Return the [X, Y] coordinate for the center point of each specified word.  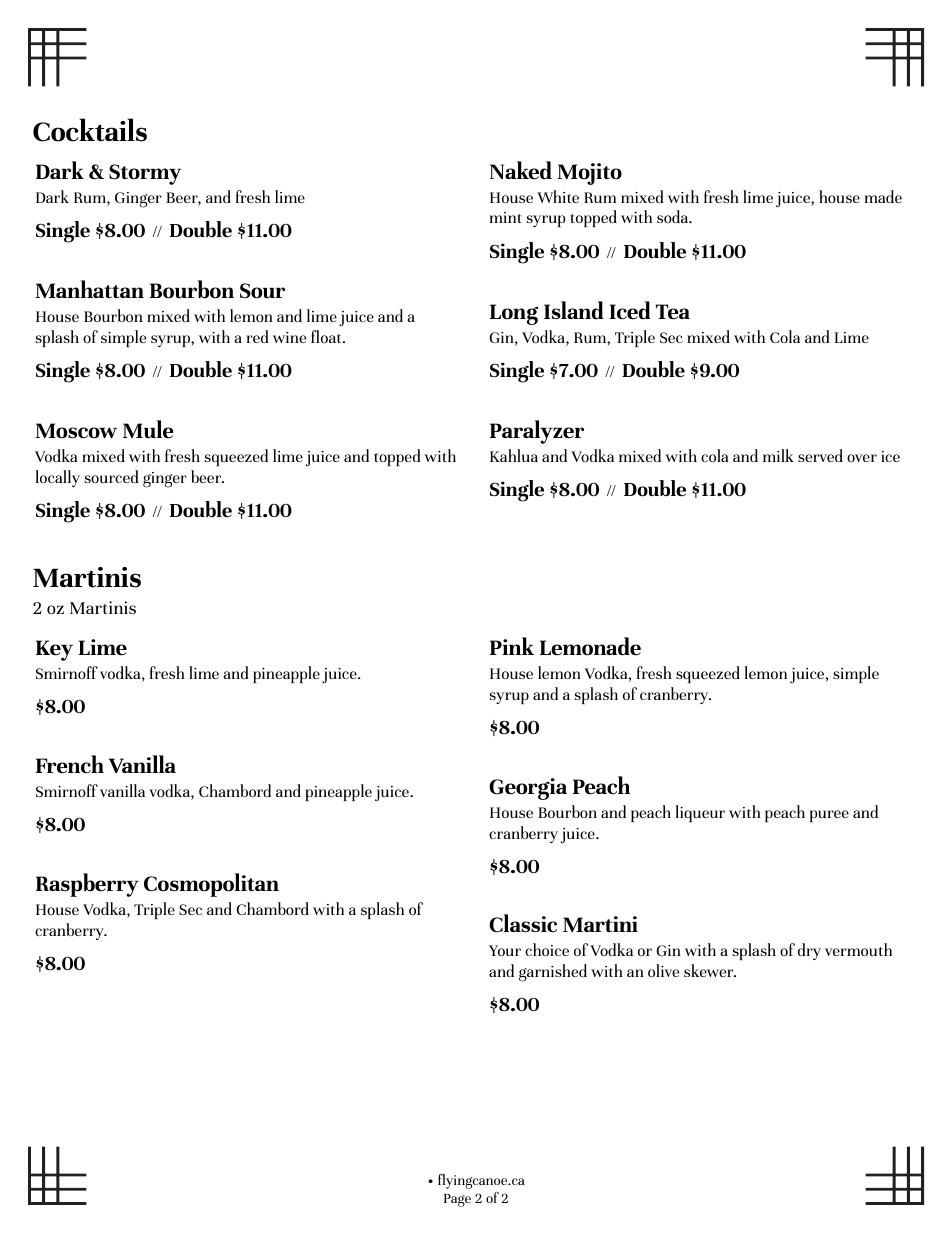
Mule [148, 429]
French [70, 764]
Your [505, 950]
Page [457, 1200]
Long [514, 314]
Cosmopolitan [211, 885]
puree [829, 816]
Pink [512, 646]
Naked [521, 170]
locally [58, 478]
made [883, 196]
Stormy [145, 174]
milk [778, 455]
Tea [673, 312]
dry [809, 951]
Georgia [528, 789]
